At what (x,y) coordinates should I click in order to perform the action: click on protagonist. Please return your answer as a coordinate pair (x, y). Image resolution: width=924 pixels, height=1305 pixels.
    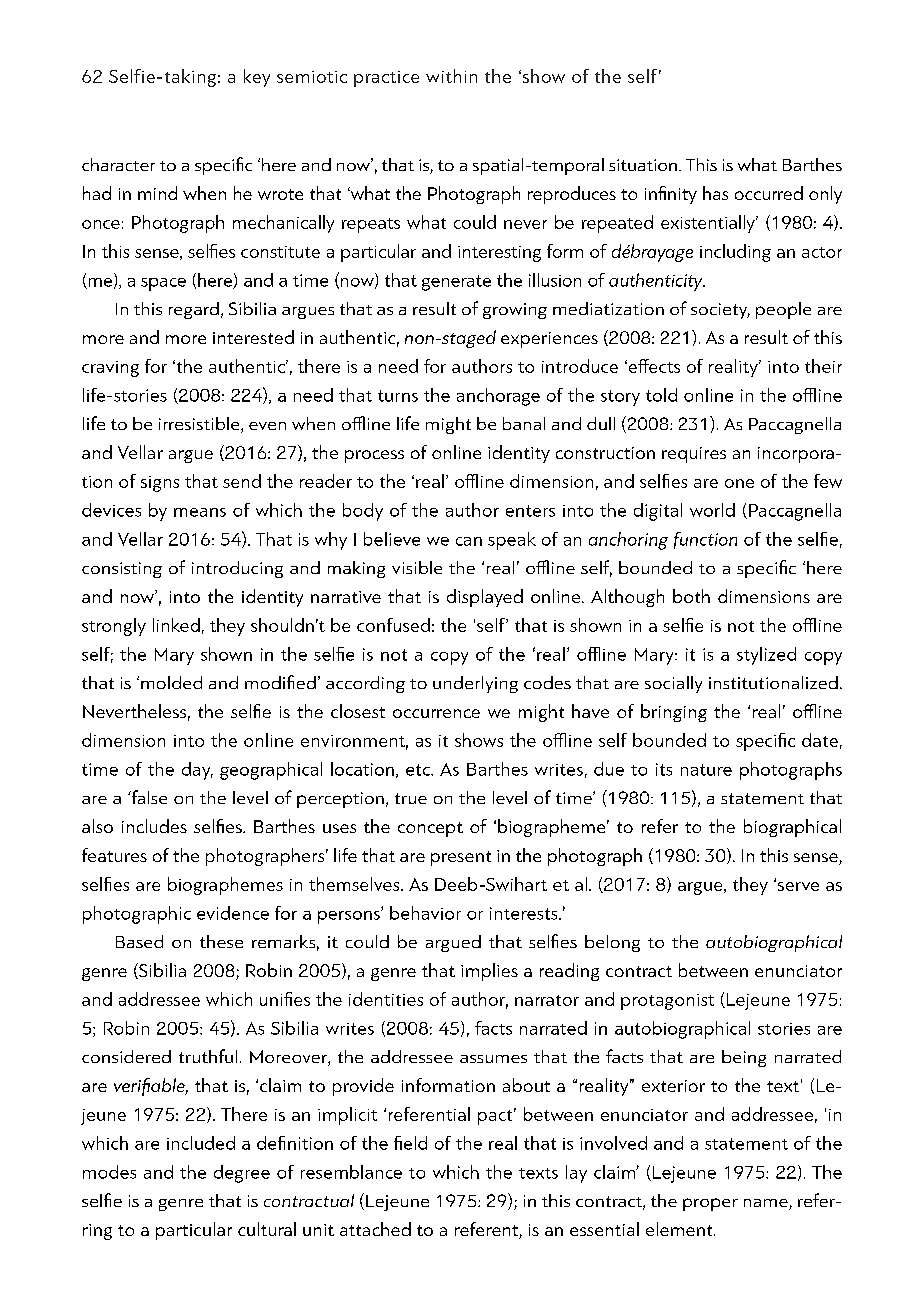
    Looking at the image, I should click on (667, 1002).
